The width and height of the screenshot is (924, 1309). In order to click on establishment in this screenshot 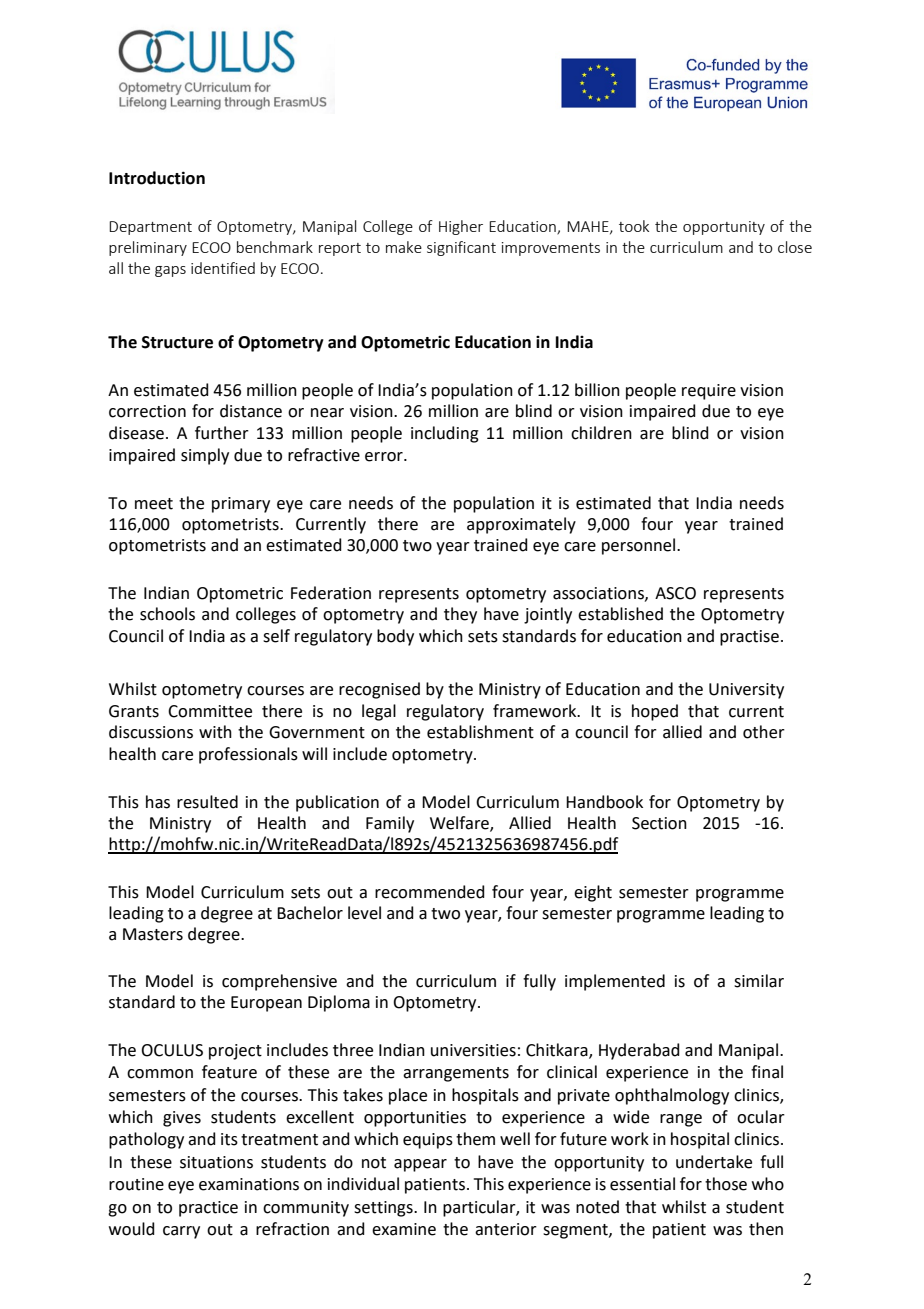, I will do `click(480, 732)`.
